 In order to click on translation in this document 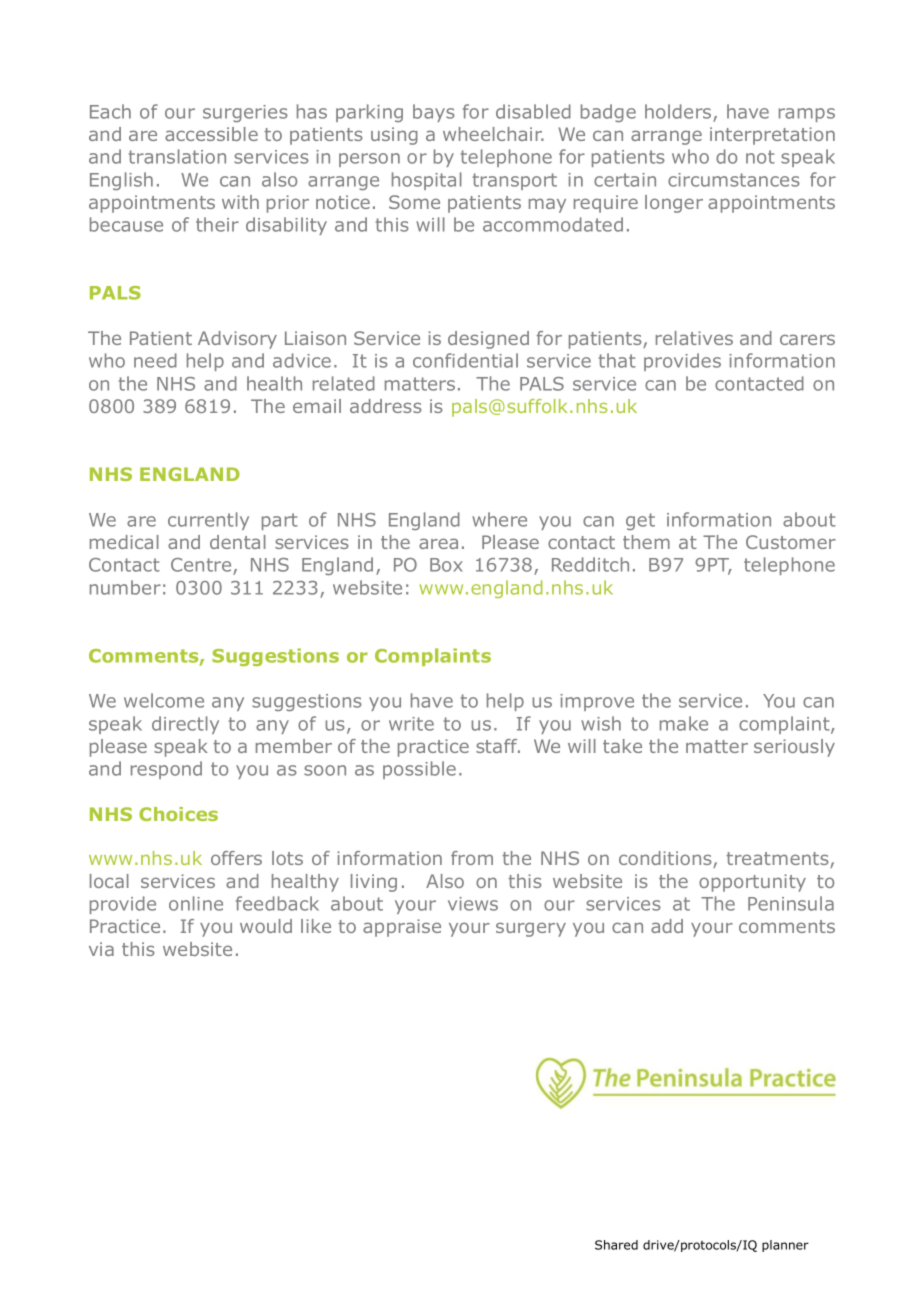, I will do `click(177, 156)`.
